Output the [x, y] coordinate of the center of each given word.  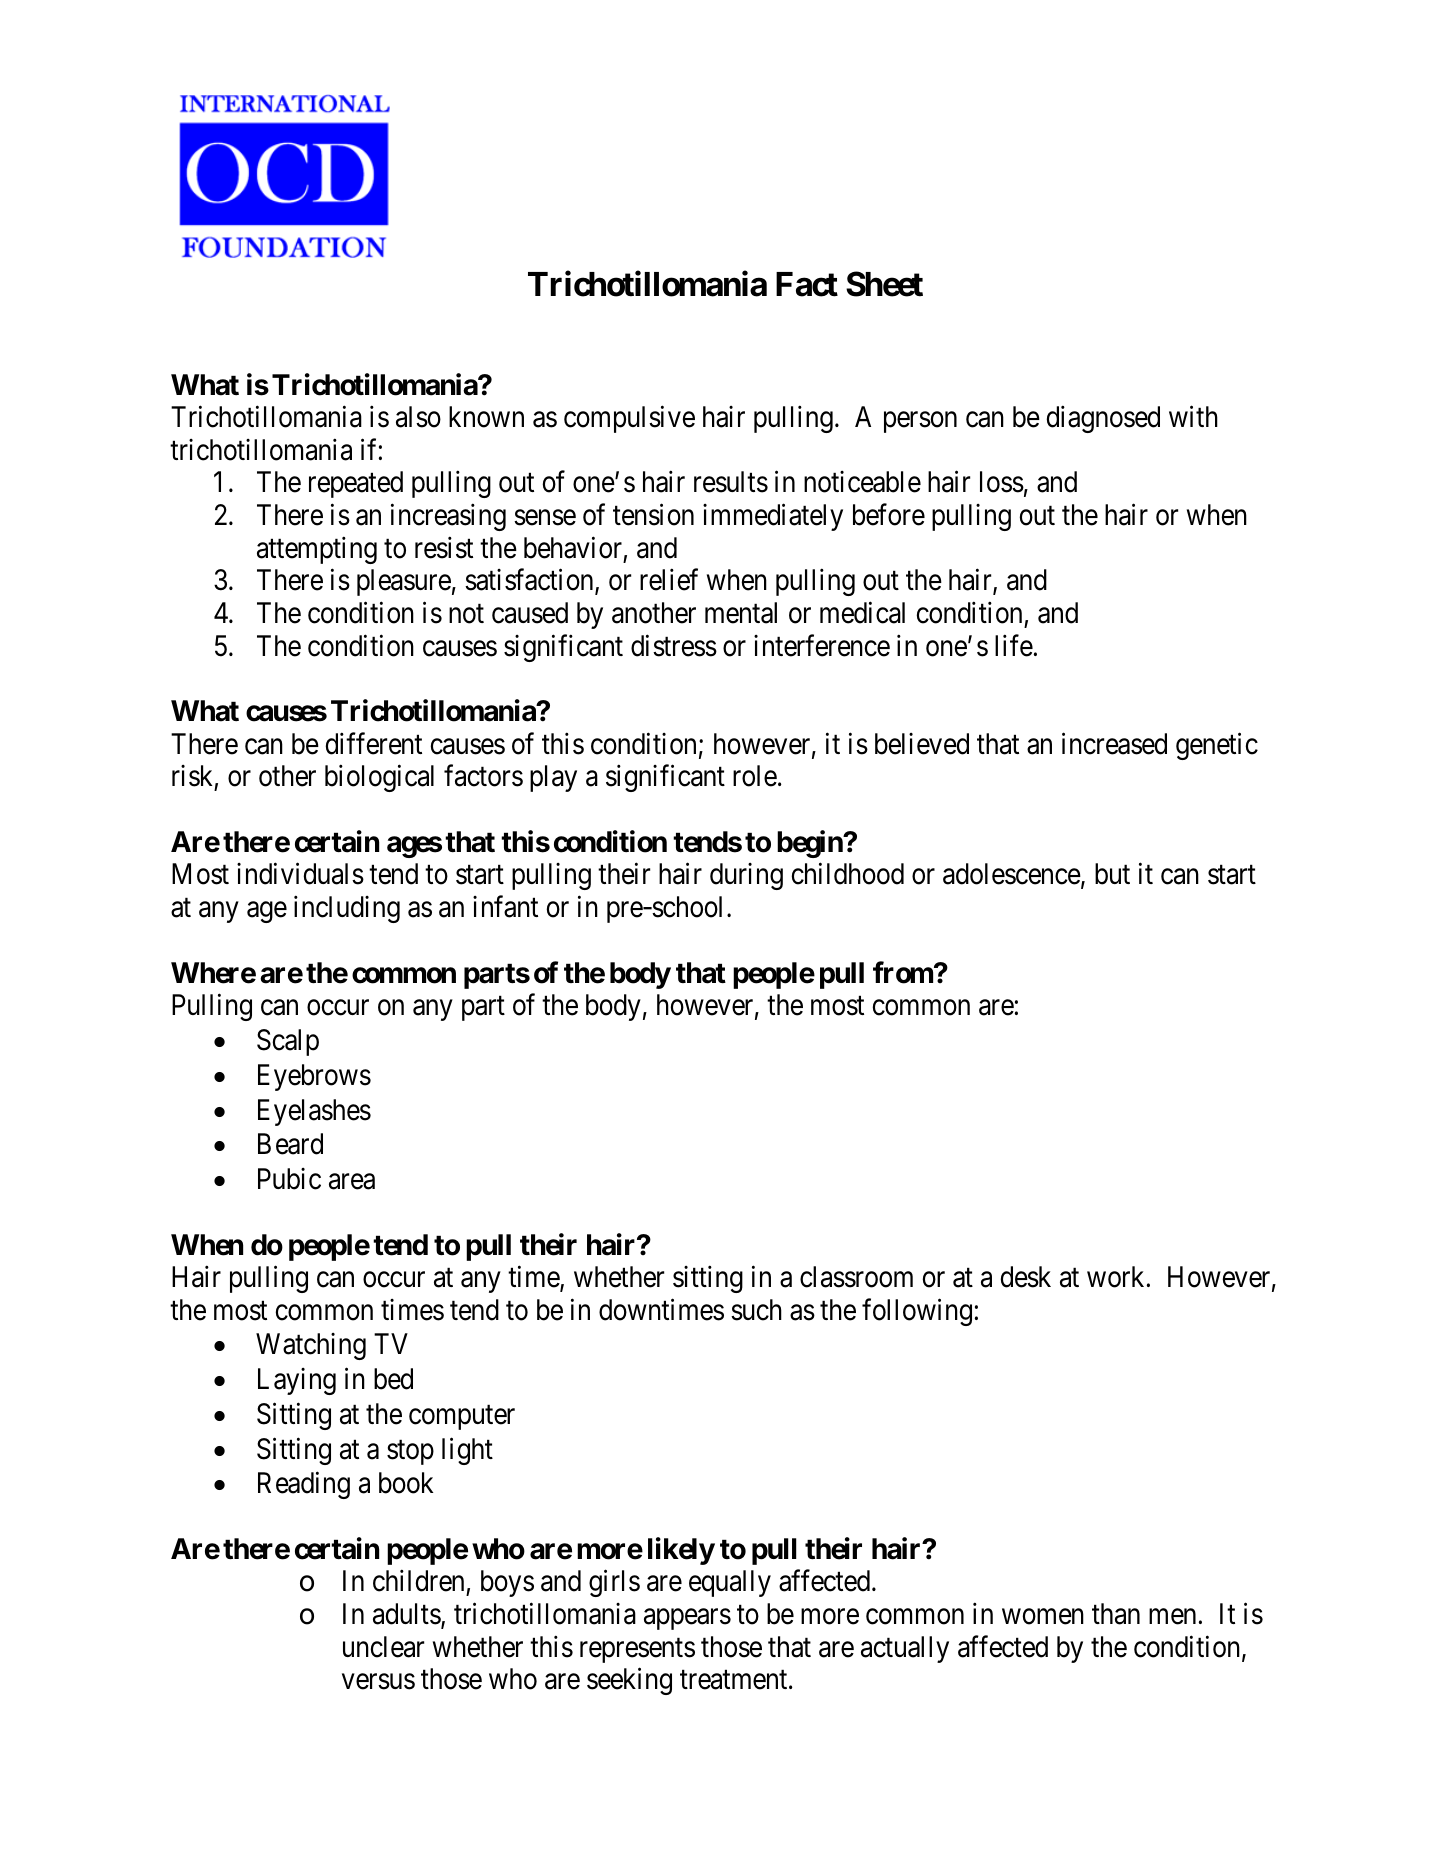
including [347, 909]
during [746, 876]
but [1112, 874]
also [418, 417]
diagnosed [1103, 419]
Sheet [884, 284]
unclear [383, 1647]
